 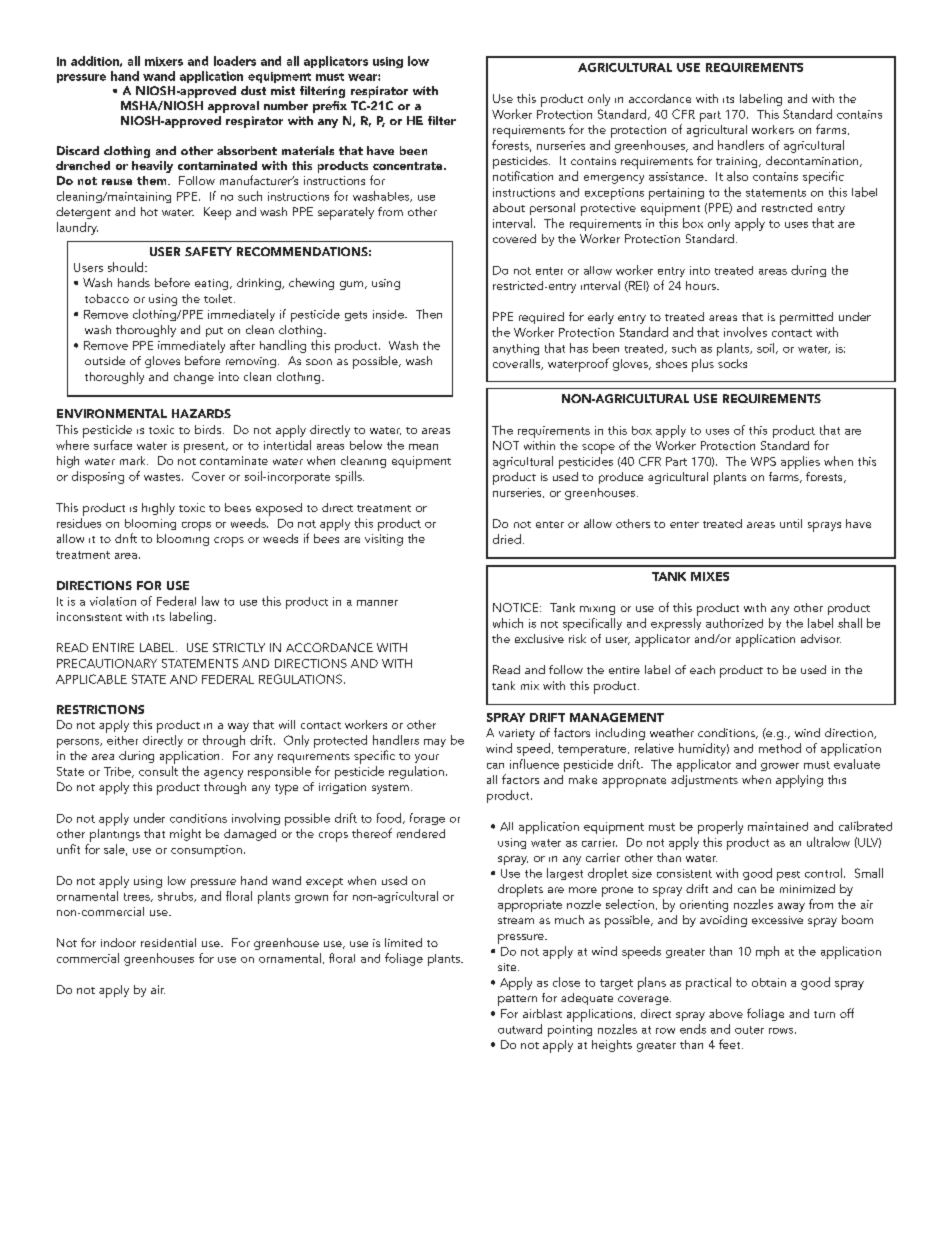 What do you see at coordinates (507, 539) in the page?
I see `dried` at bounding box center [507, 539].
